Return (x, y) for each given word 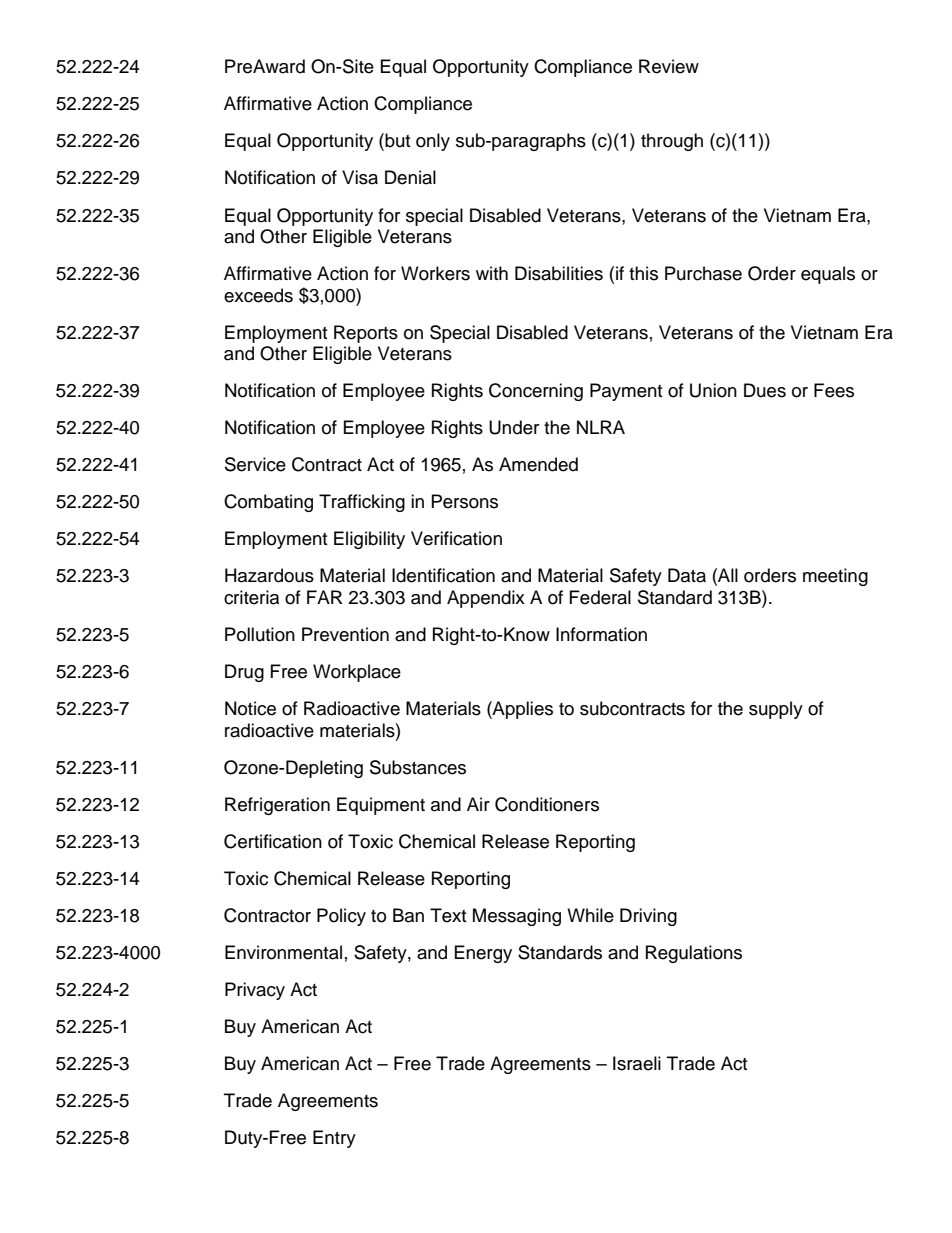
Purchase (703, 273)
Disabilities (559, 273)
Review (669, 66)
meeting (835, 577)
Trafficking (362, 503)
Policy (341, 917)
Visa (360, 177)
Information (601, 634)
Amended (538, 464)
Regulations (694, 954)
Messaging (517, 917)
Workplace (357, 673)
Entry (334, 1139)
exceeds (258, 295)
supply (776, 710)
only (433, 142)
